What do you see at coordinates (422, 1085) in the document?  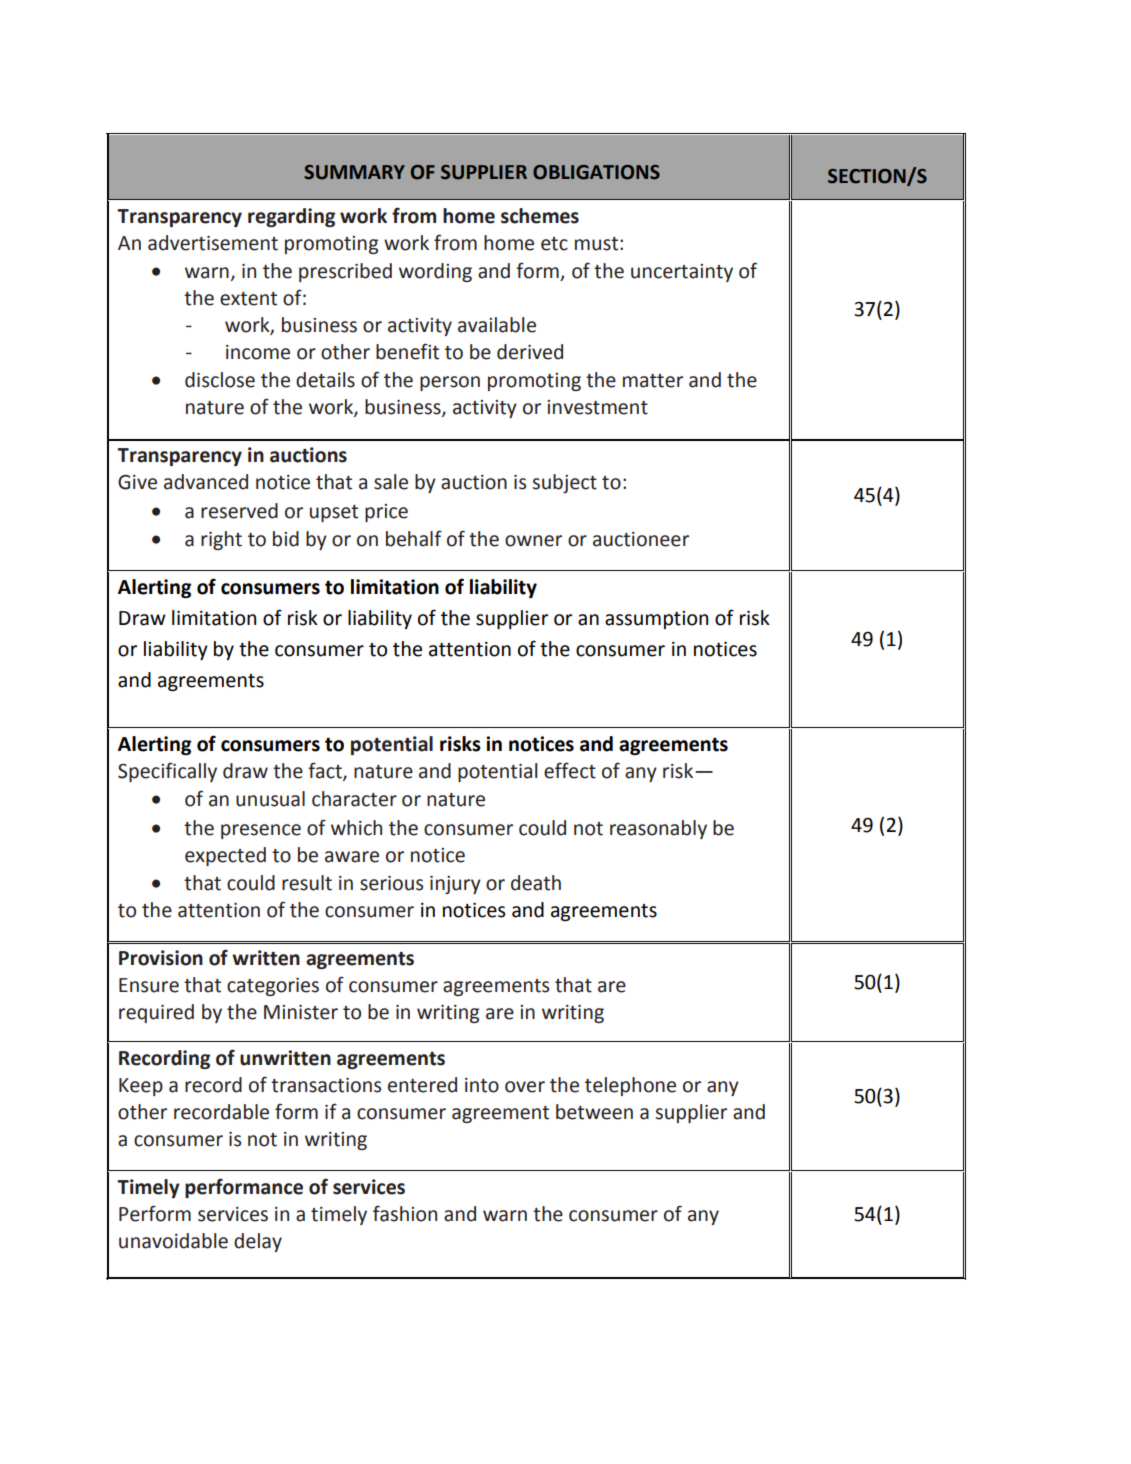 I see `entered` at bounding box center [422, 1085].
